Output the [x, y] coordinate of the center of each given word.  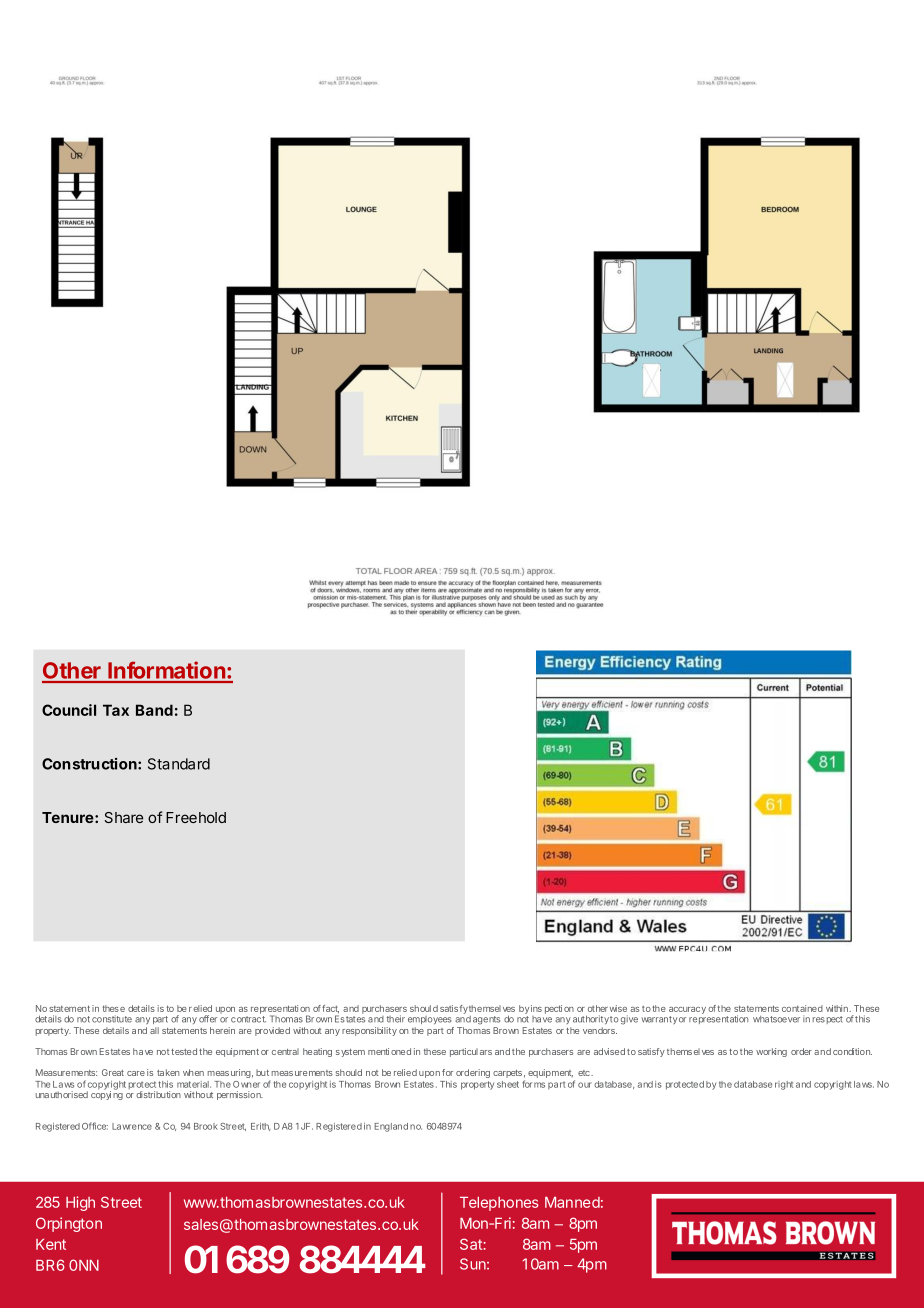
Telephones [499, 1204]
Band [154, 710]
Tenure [68, 817]
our [585, 1085]
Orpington [69, 1224]
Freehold [196, 817]
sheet [508, 1084]
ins [536, 1008]
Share [123, 817]
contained [802, 1008]
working [771, 1052]
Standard [179, 764]
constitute [112, 1019]
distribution [158, 1094]
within [837, 1008]
